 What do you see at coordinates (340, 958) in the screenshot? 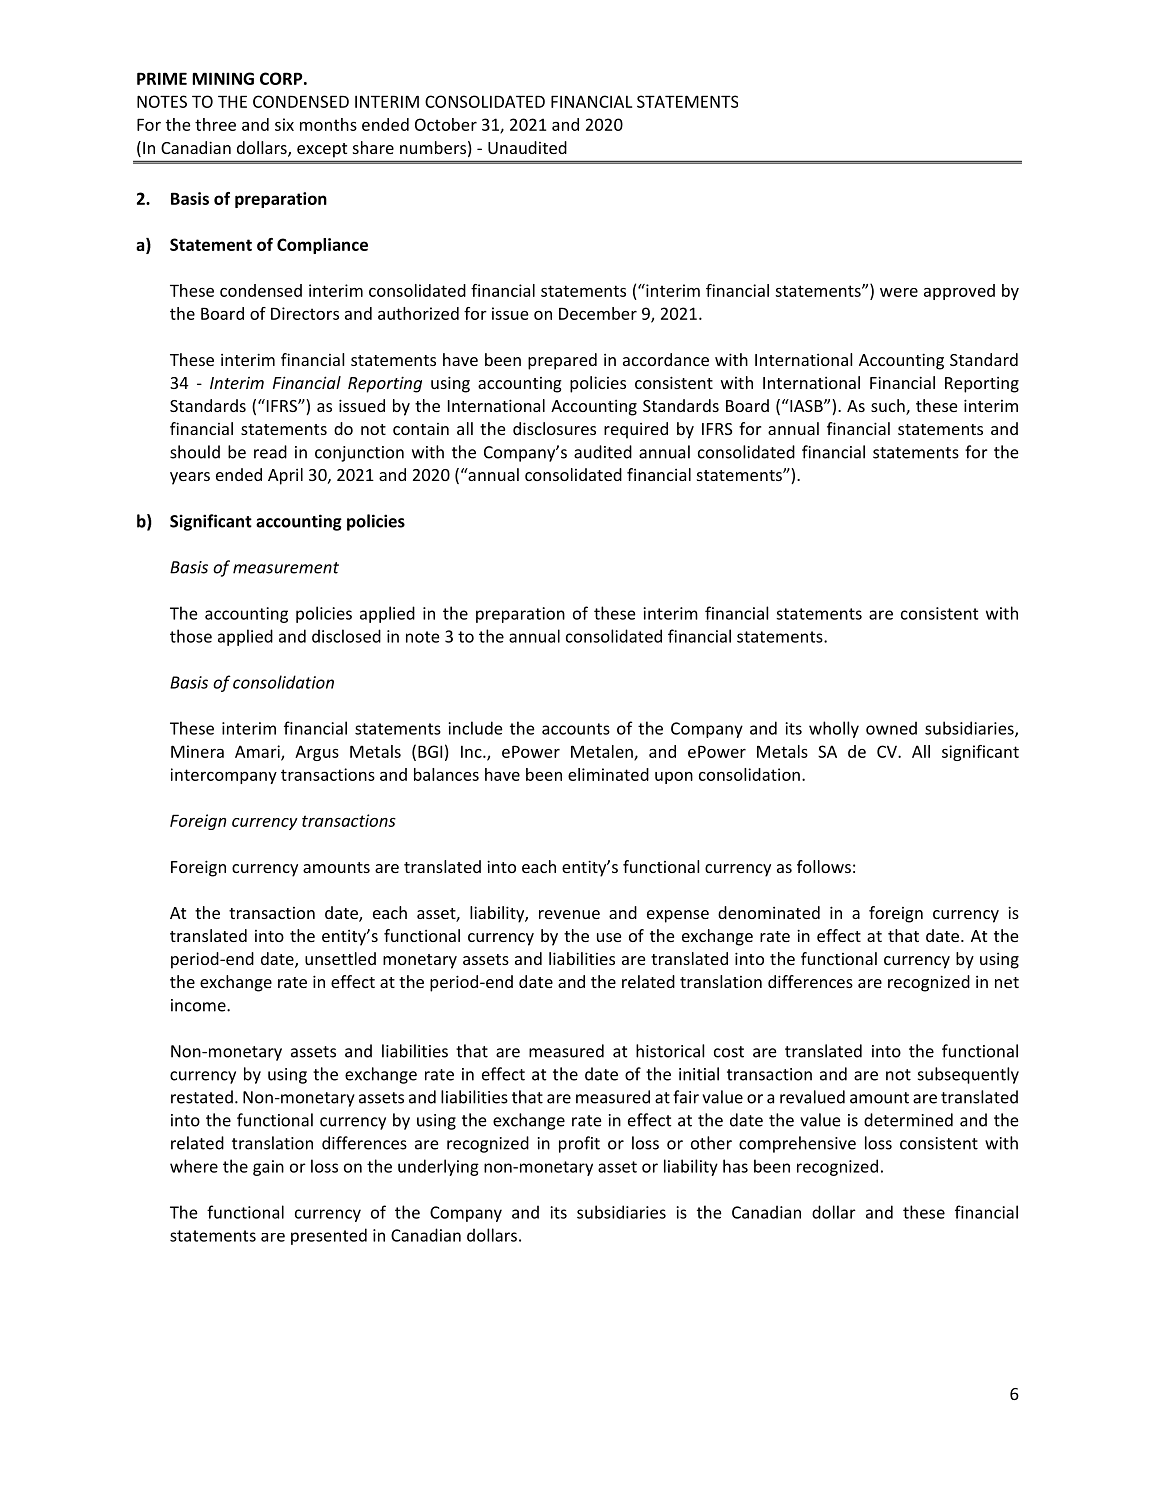
I see `unsettled` at bounding box center [340, 958].
